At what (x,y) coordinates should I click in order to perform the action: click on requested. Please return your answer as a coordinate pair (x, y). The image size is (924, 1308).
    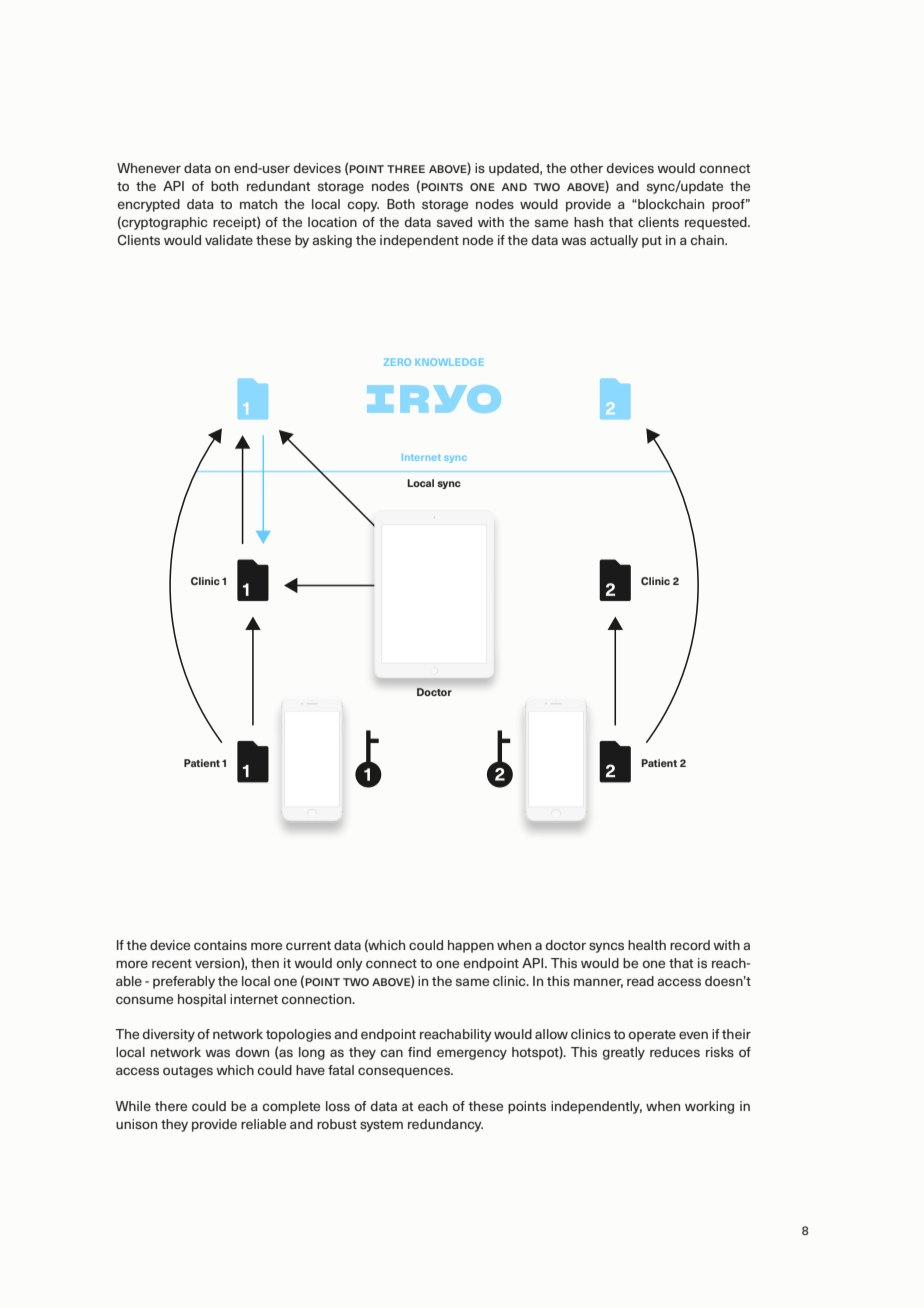
    Looking at the image, I should click on (717, 223).
